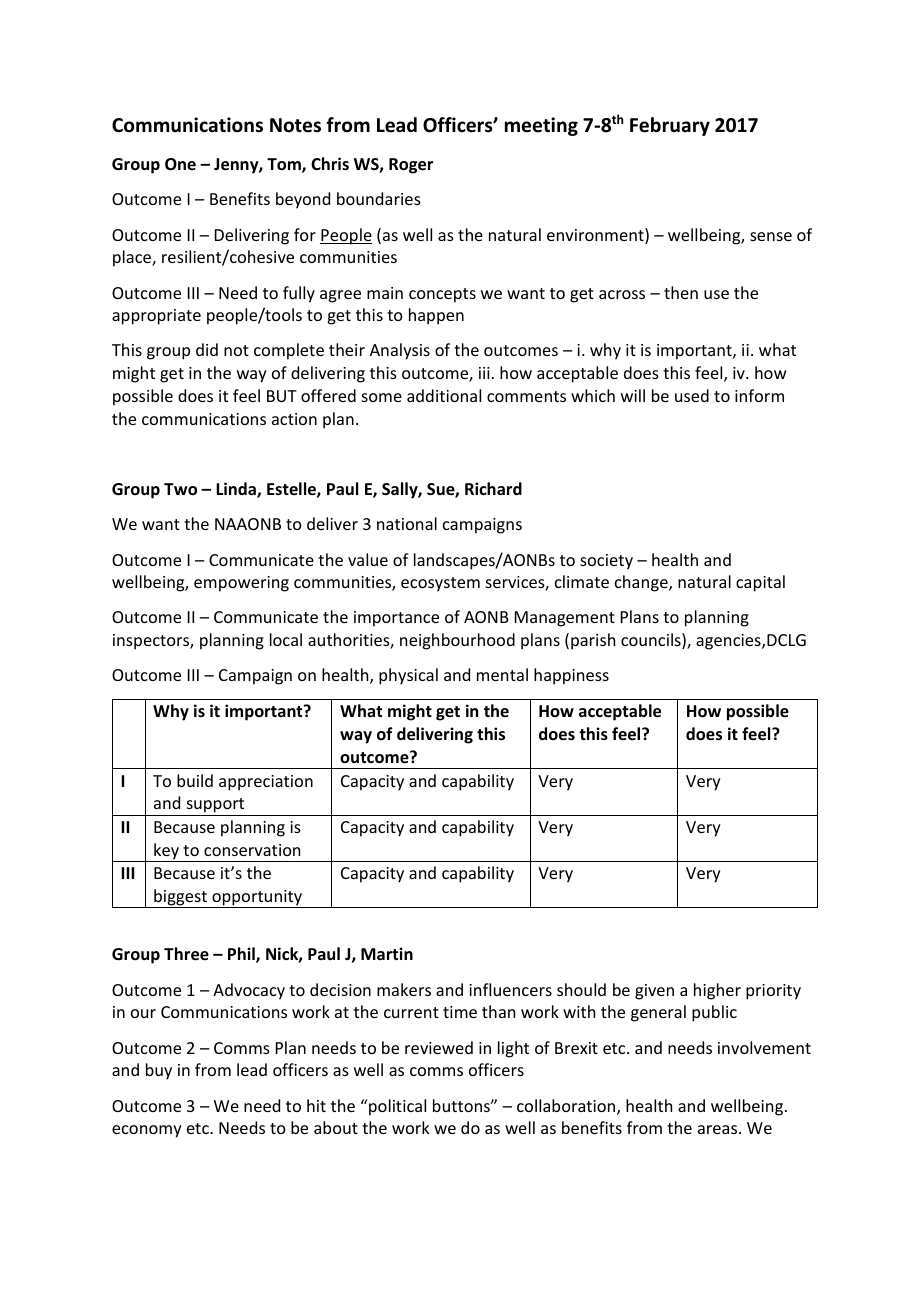  I want to click on mental, so click(502, 674).
